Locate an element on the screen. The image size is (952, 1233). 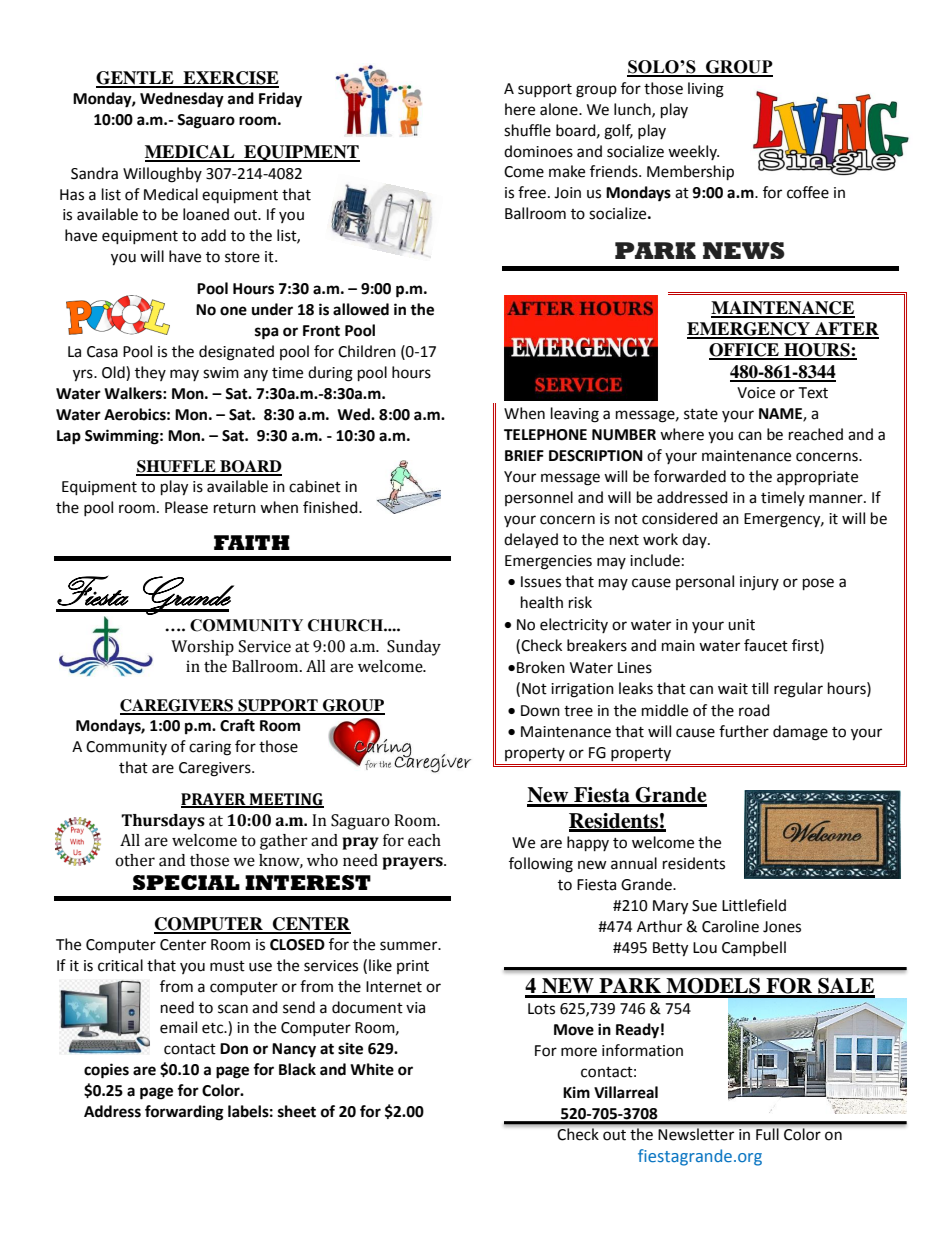
forwarding is located at coordinates (184, 1113).
